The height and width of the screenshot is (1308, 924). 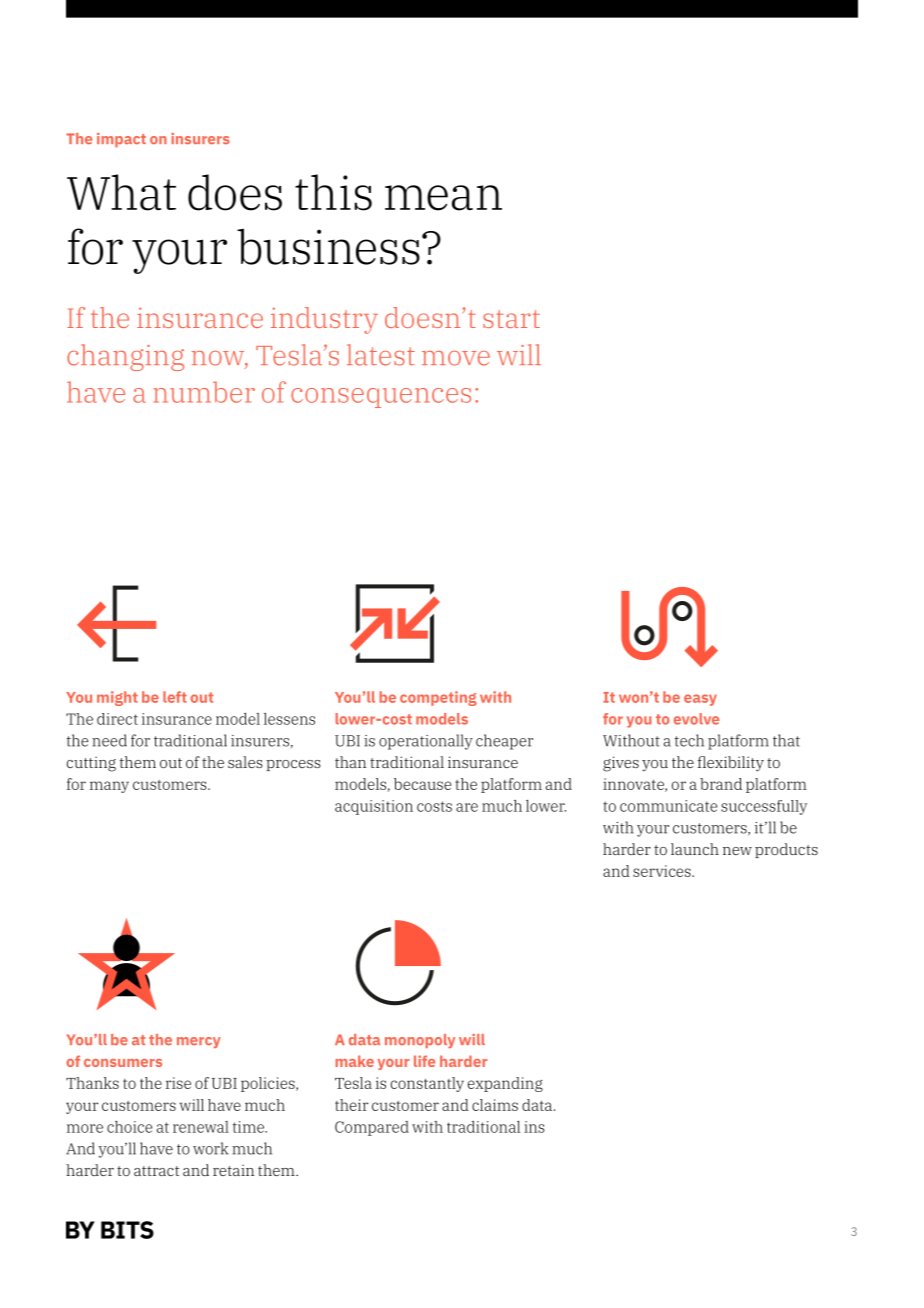 I want to click on Compared, so click(x=372, y=1128).
